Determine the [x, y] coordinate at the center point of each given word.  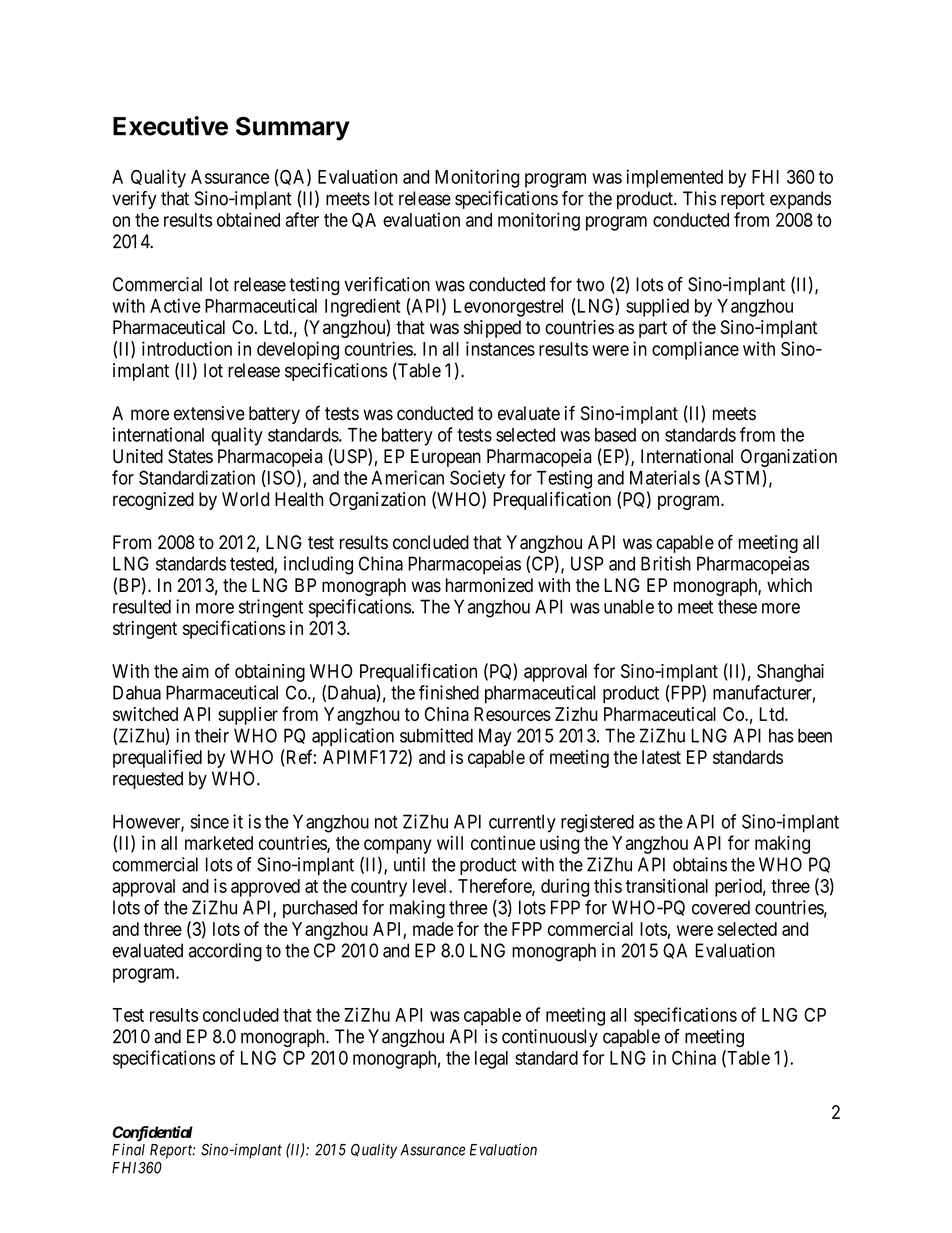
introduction [187, 348]
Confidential [153, 1135]
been [815, 735]
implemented [674, 178]
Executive [170, 126]
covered [721, 907]
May [495, 737]
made [433, 929]
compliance [695, 350]
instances [500, 348]
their [212, 735]
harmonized [489, 585]
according [225, 952]
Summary [293, 128]
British [666, 563]
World [245, 499]
